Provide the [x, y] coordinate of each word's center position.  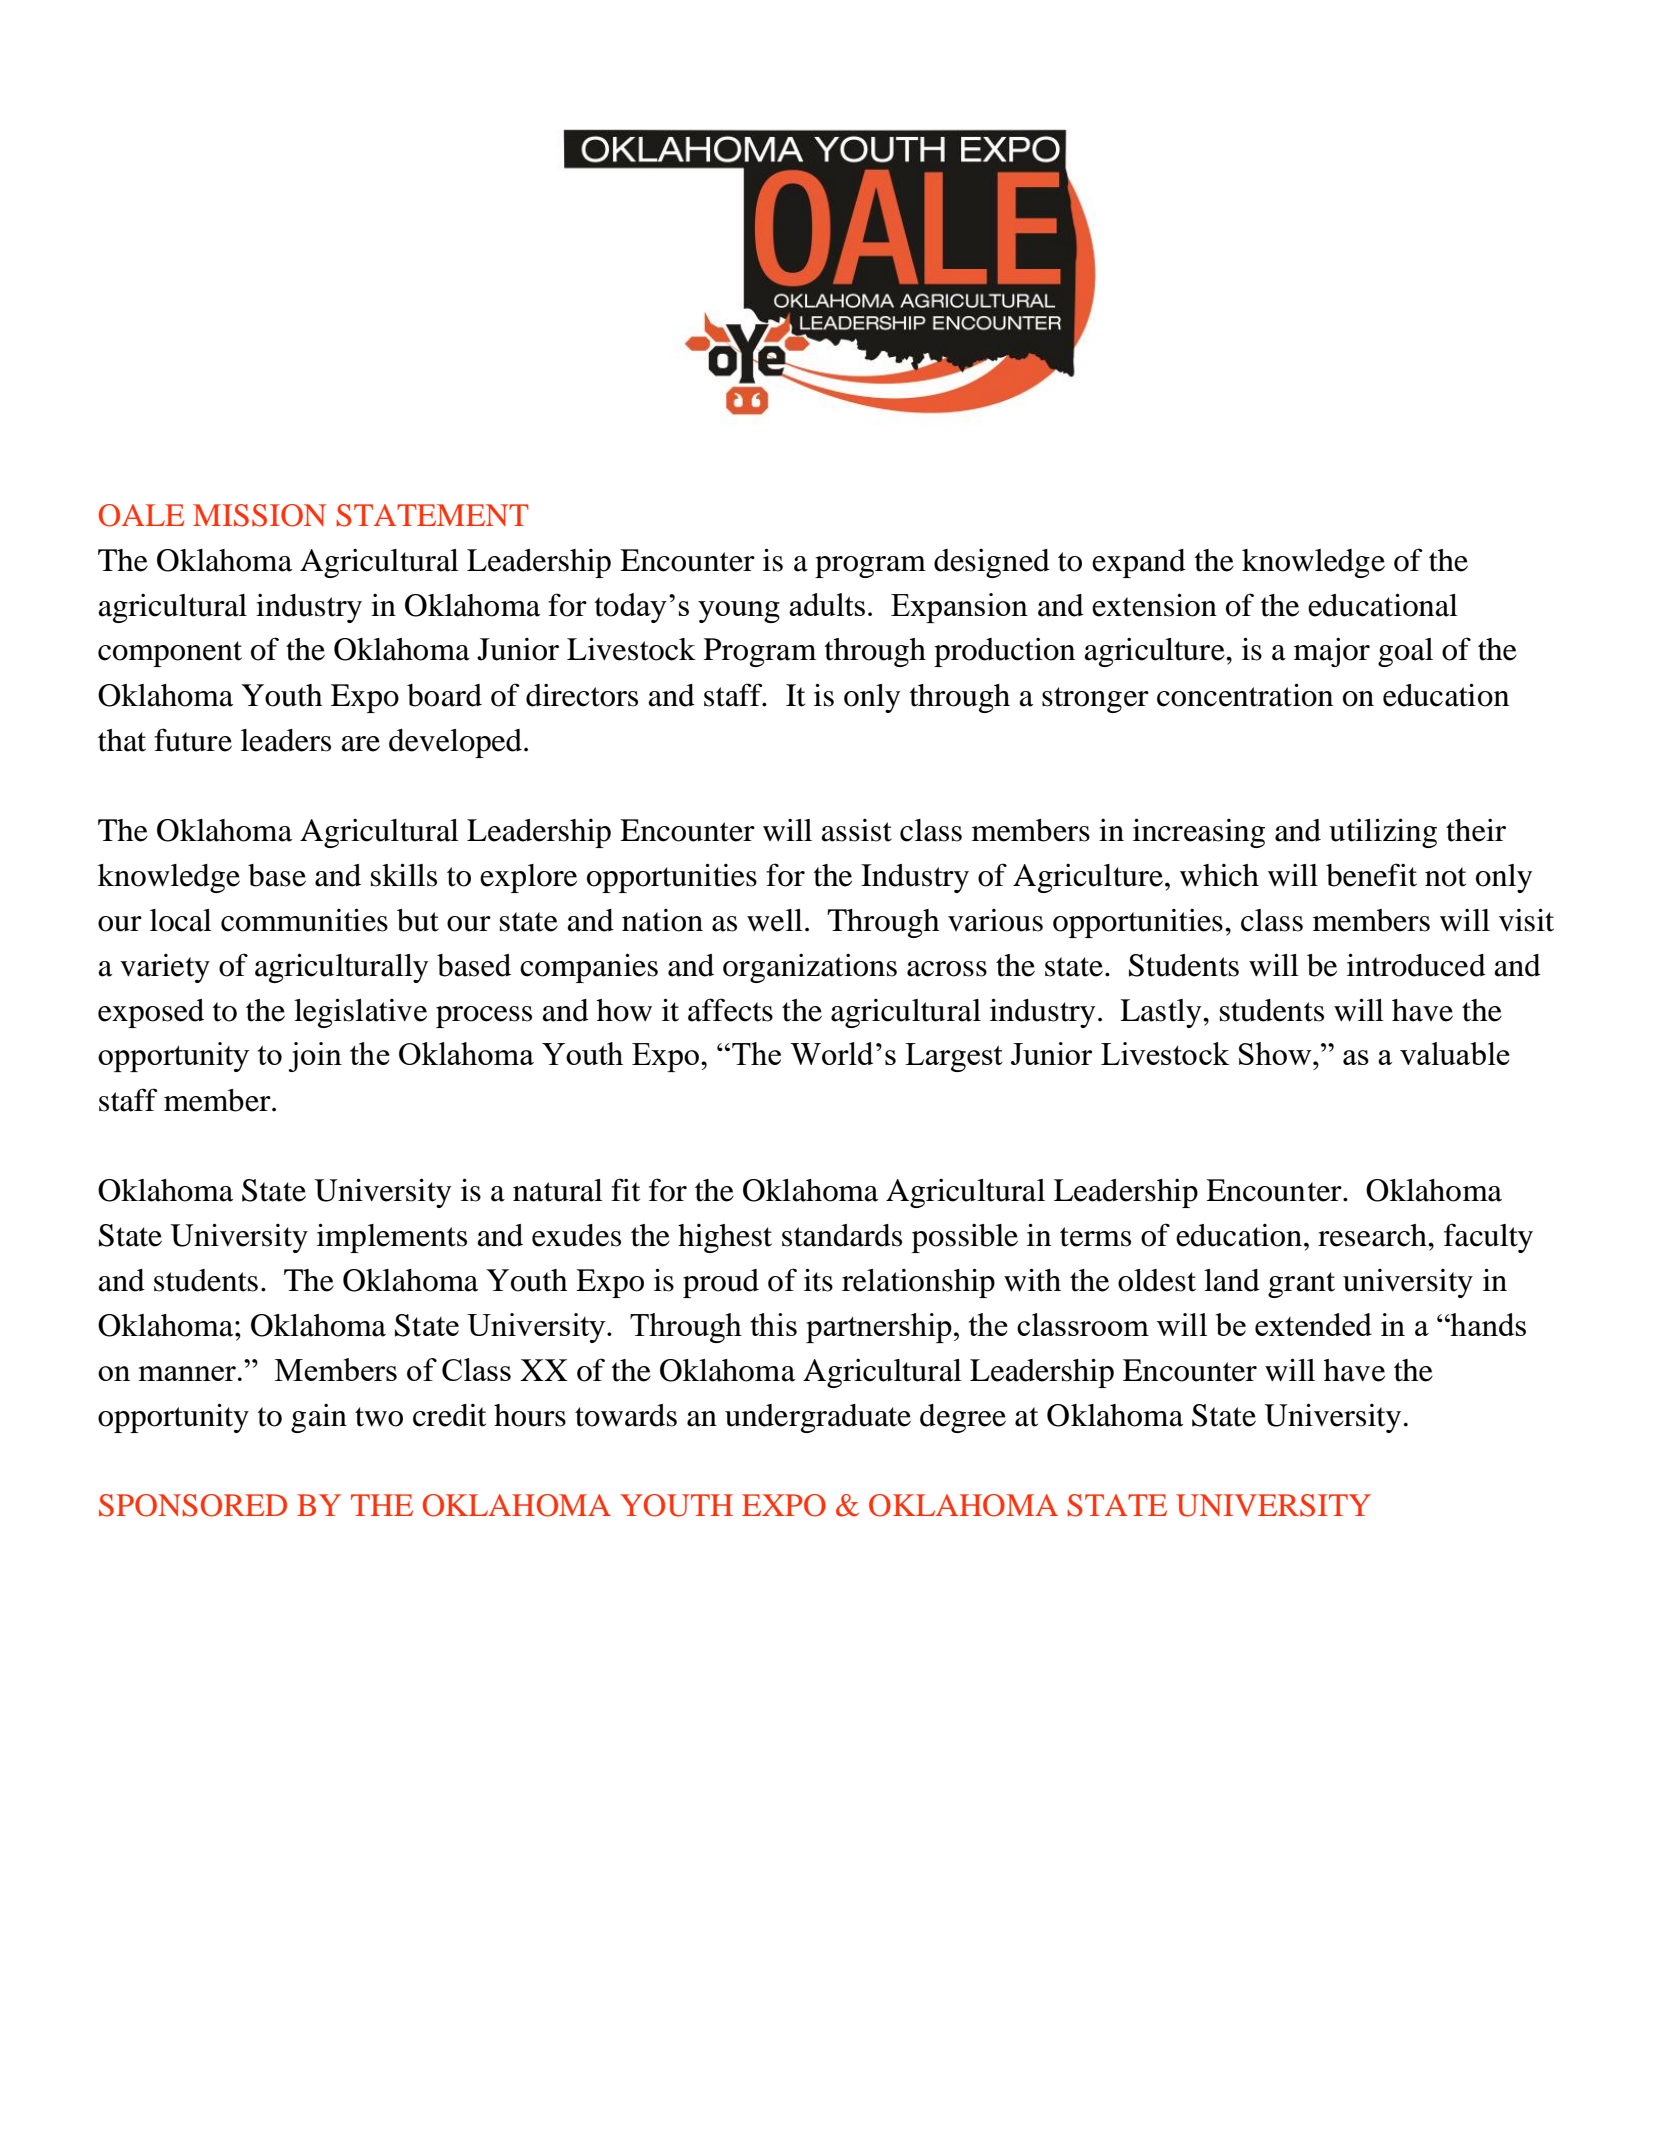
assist [856, 830]
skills [404, 875]
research [1373, 1235]
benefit [1371, 875]
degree [963, 1418]
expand [1139, 563]
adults [827, 604]
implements [392, 1238]
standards [842, 1235]
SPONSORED [193, 1505]
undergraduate [818, 1418]
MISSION [259, 515]
